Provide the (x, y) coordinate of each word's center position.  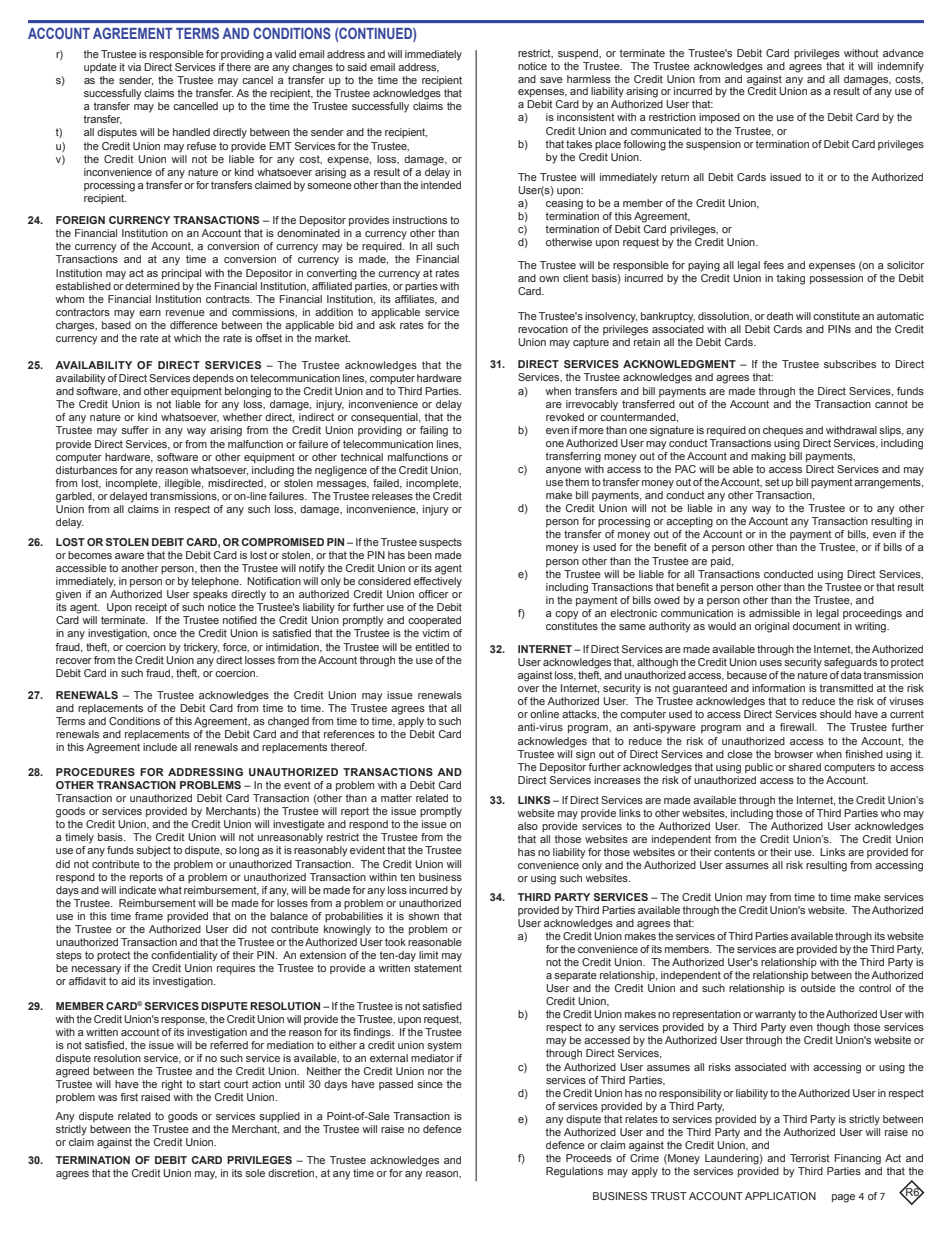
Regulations (574, 1172)
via (134, 67)
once (165, 634)
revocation (543, 329)
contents (734, 852)
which (187, 338)
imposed (719, 118)
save (551, 80)
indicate (137, 890)
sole (255, 1173)
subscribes (850, 364)
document (817, 626)
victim (435, 633)
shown (423, 916)
